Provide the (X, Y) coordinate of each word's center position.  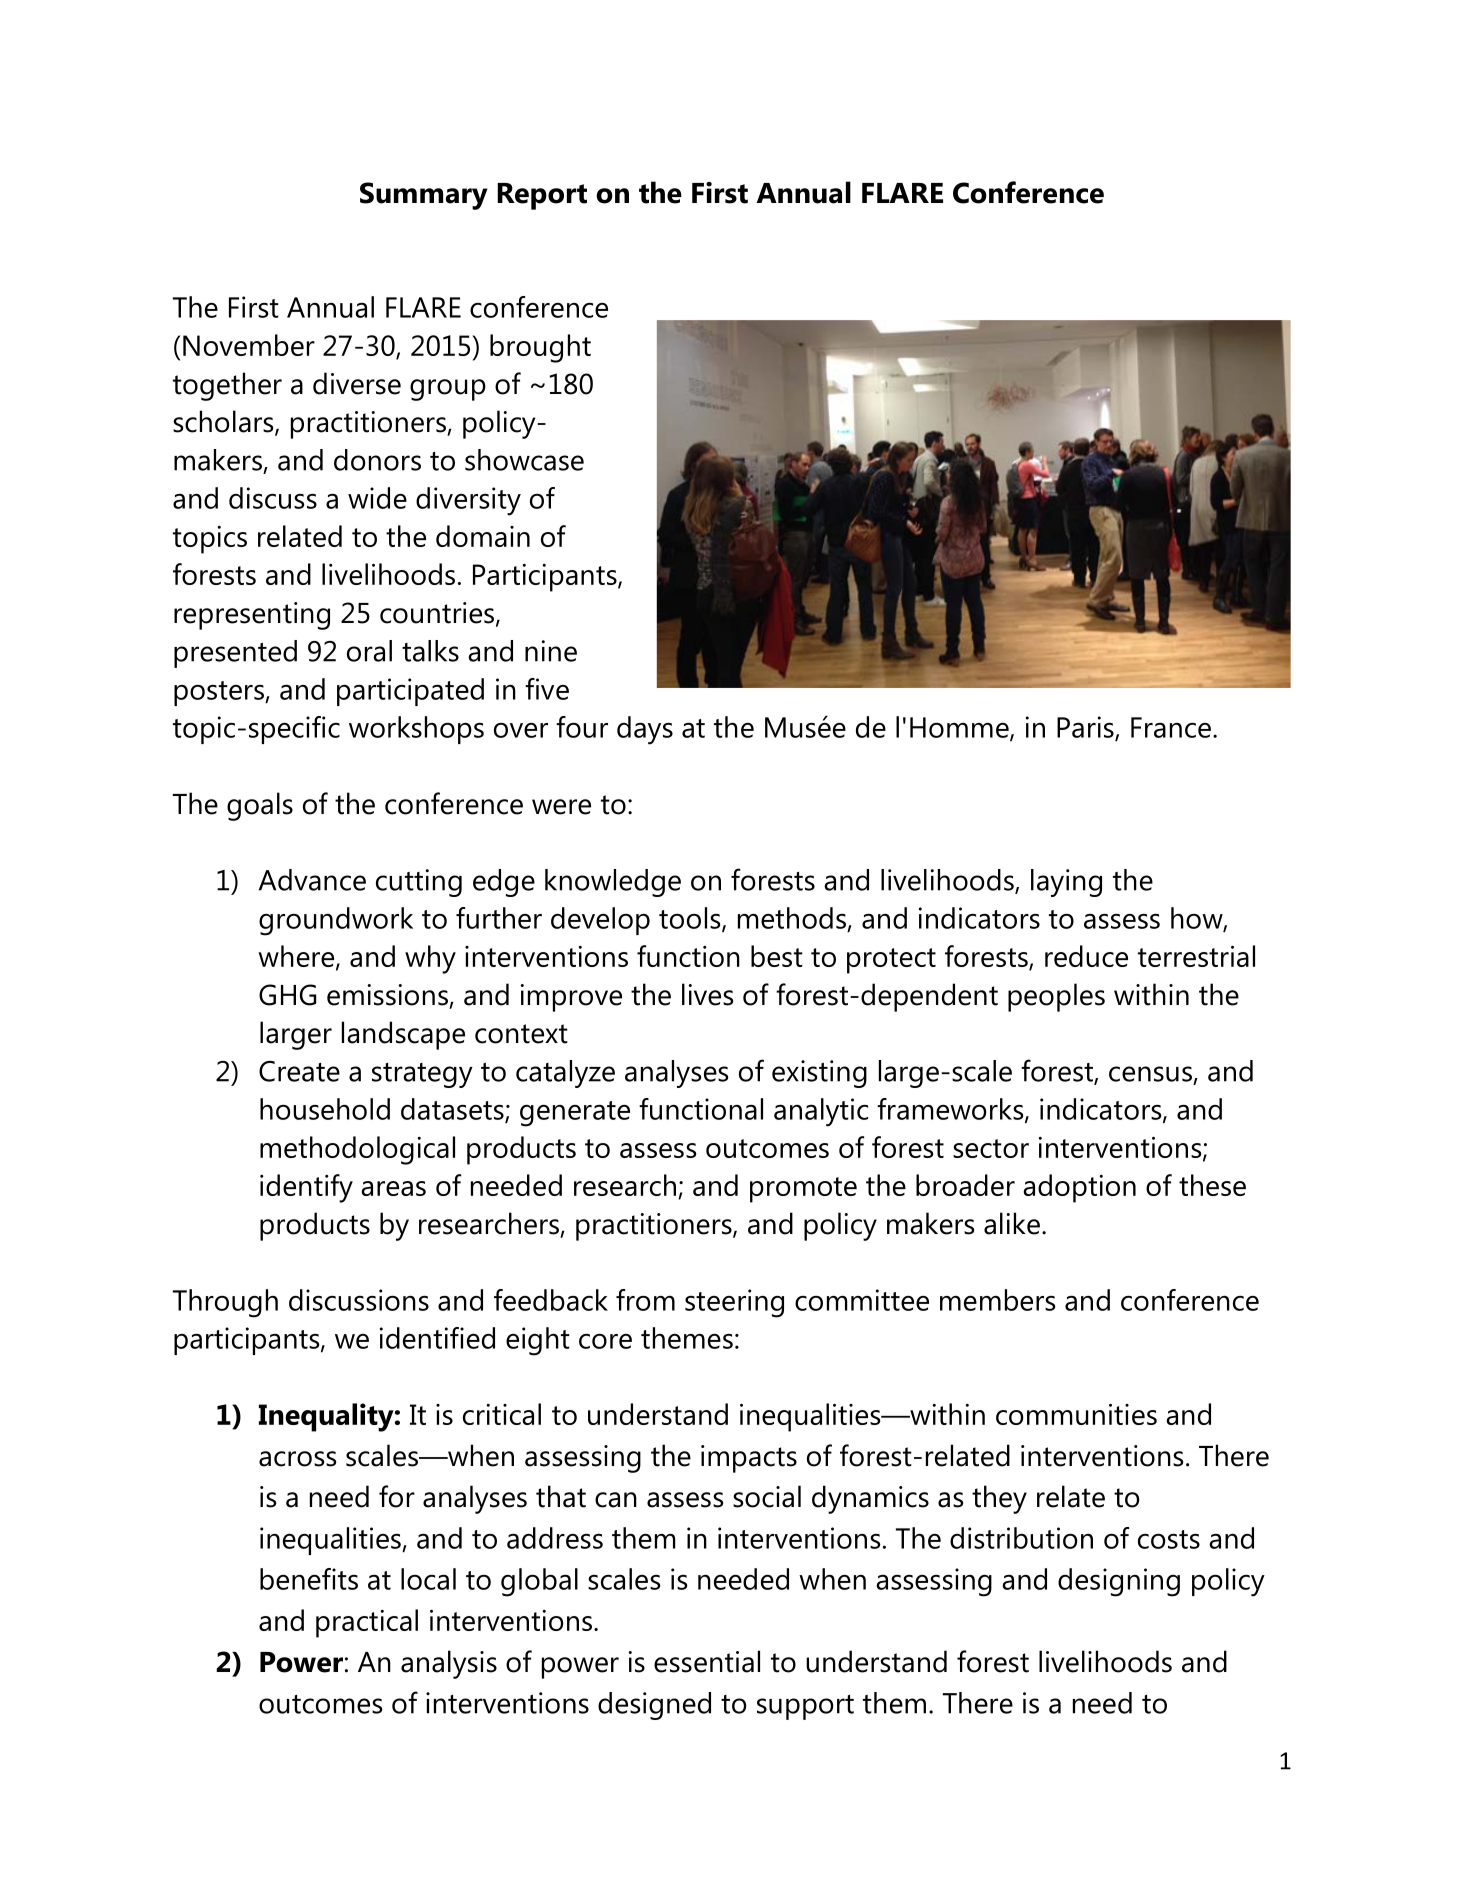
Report (542, 196)
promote (803, 1190)
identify (306, 1188)
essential (707, 1661)
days (645, 730)
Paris (1086, 728)
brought (540, 348)
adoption (1079, 1188)
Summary (424, 196)
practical (367, 1623)
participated (410, 692)
